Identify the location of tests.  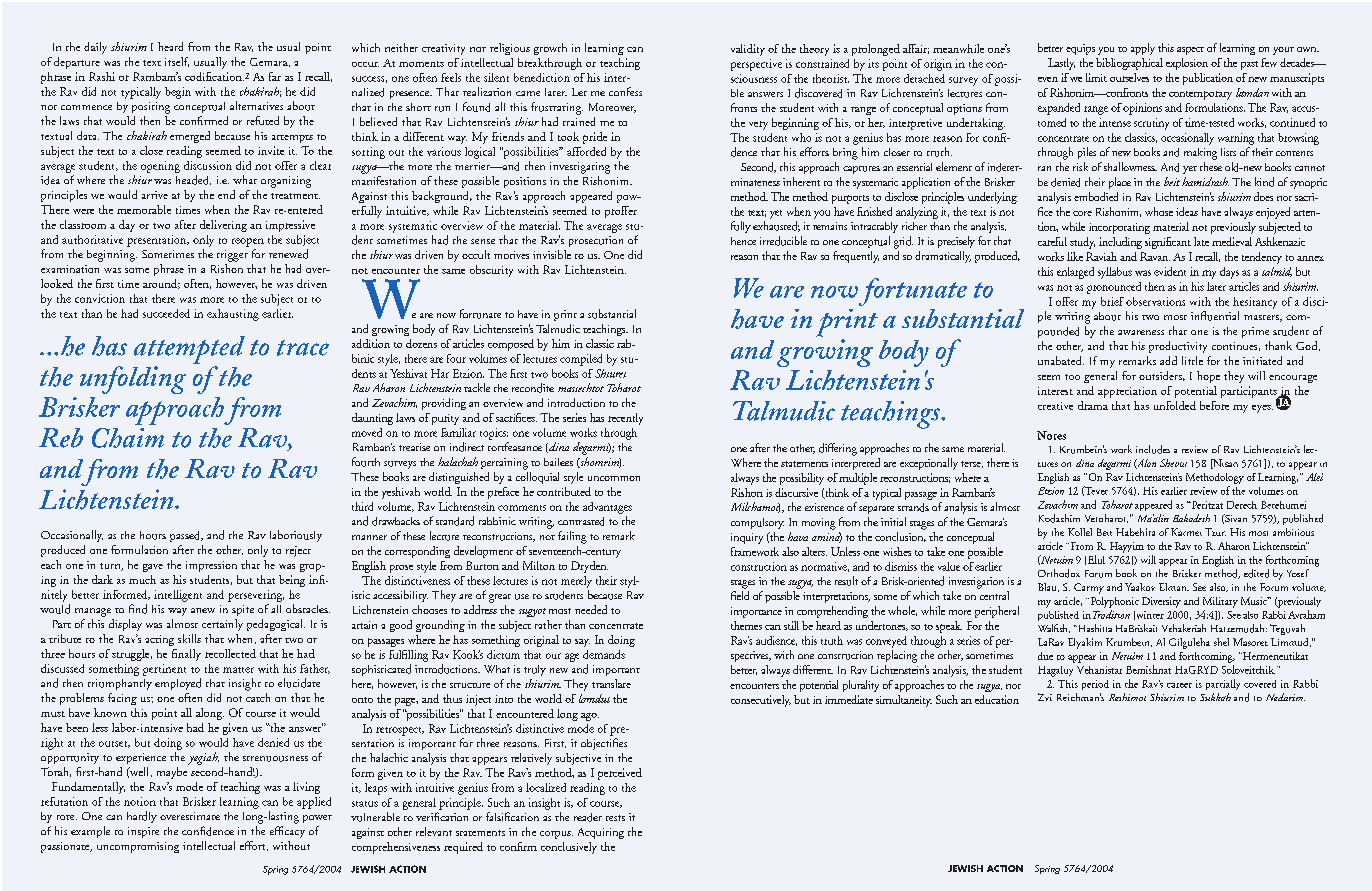
(615, 818).
